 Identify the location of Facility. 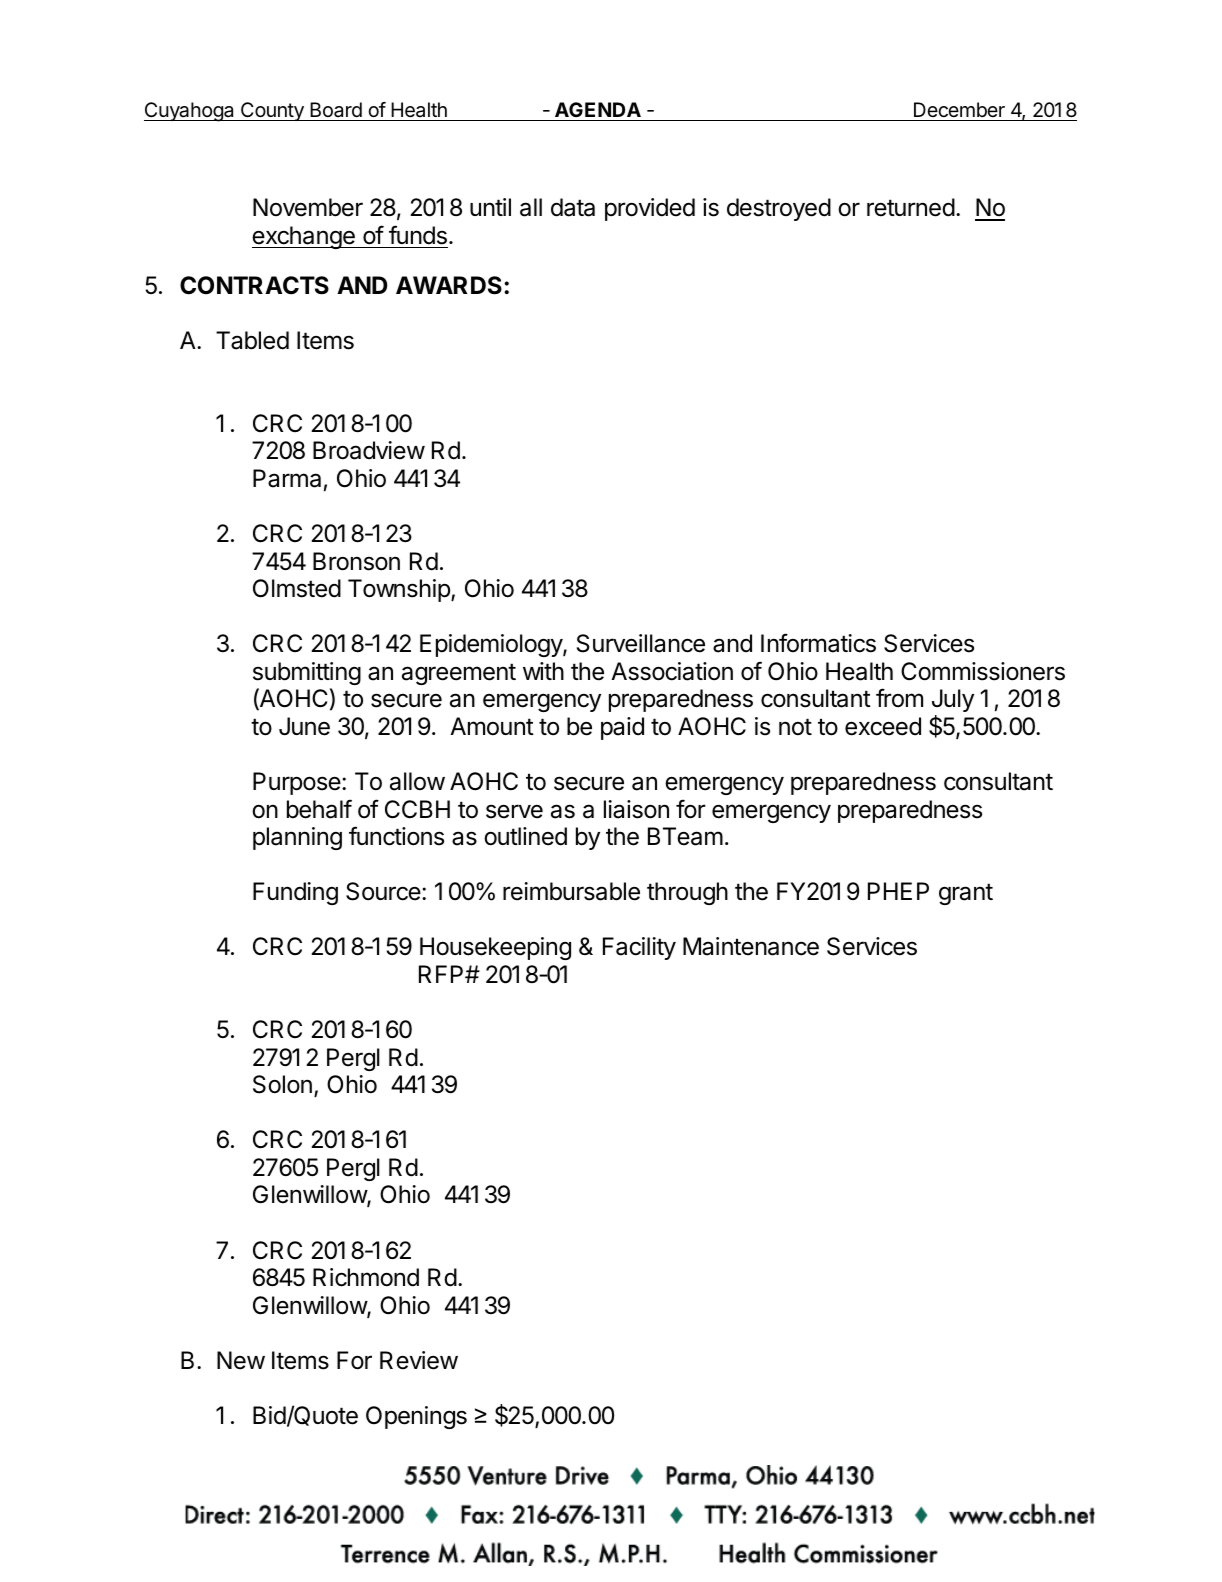
(639, 948).
